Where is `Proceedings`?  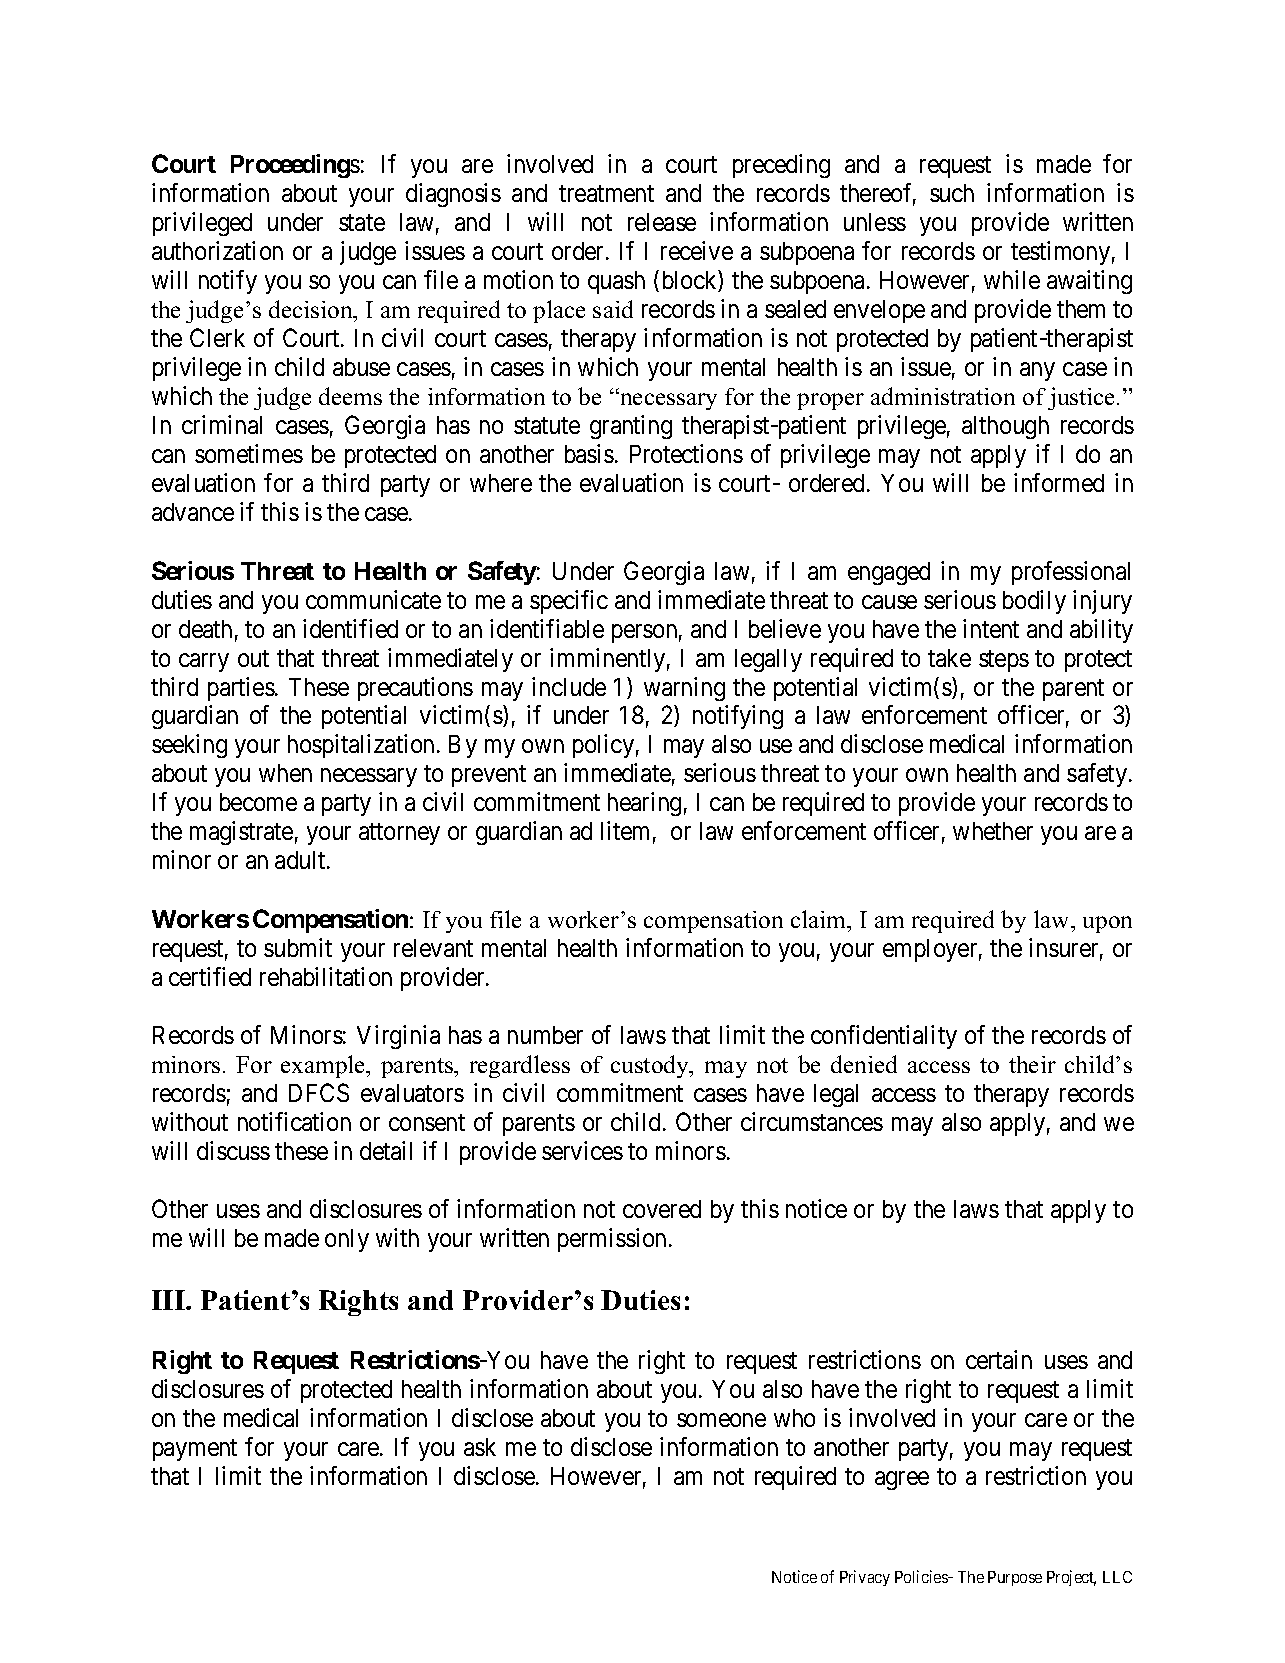
Proceedings is located at coordinates (295, 166).
